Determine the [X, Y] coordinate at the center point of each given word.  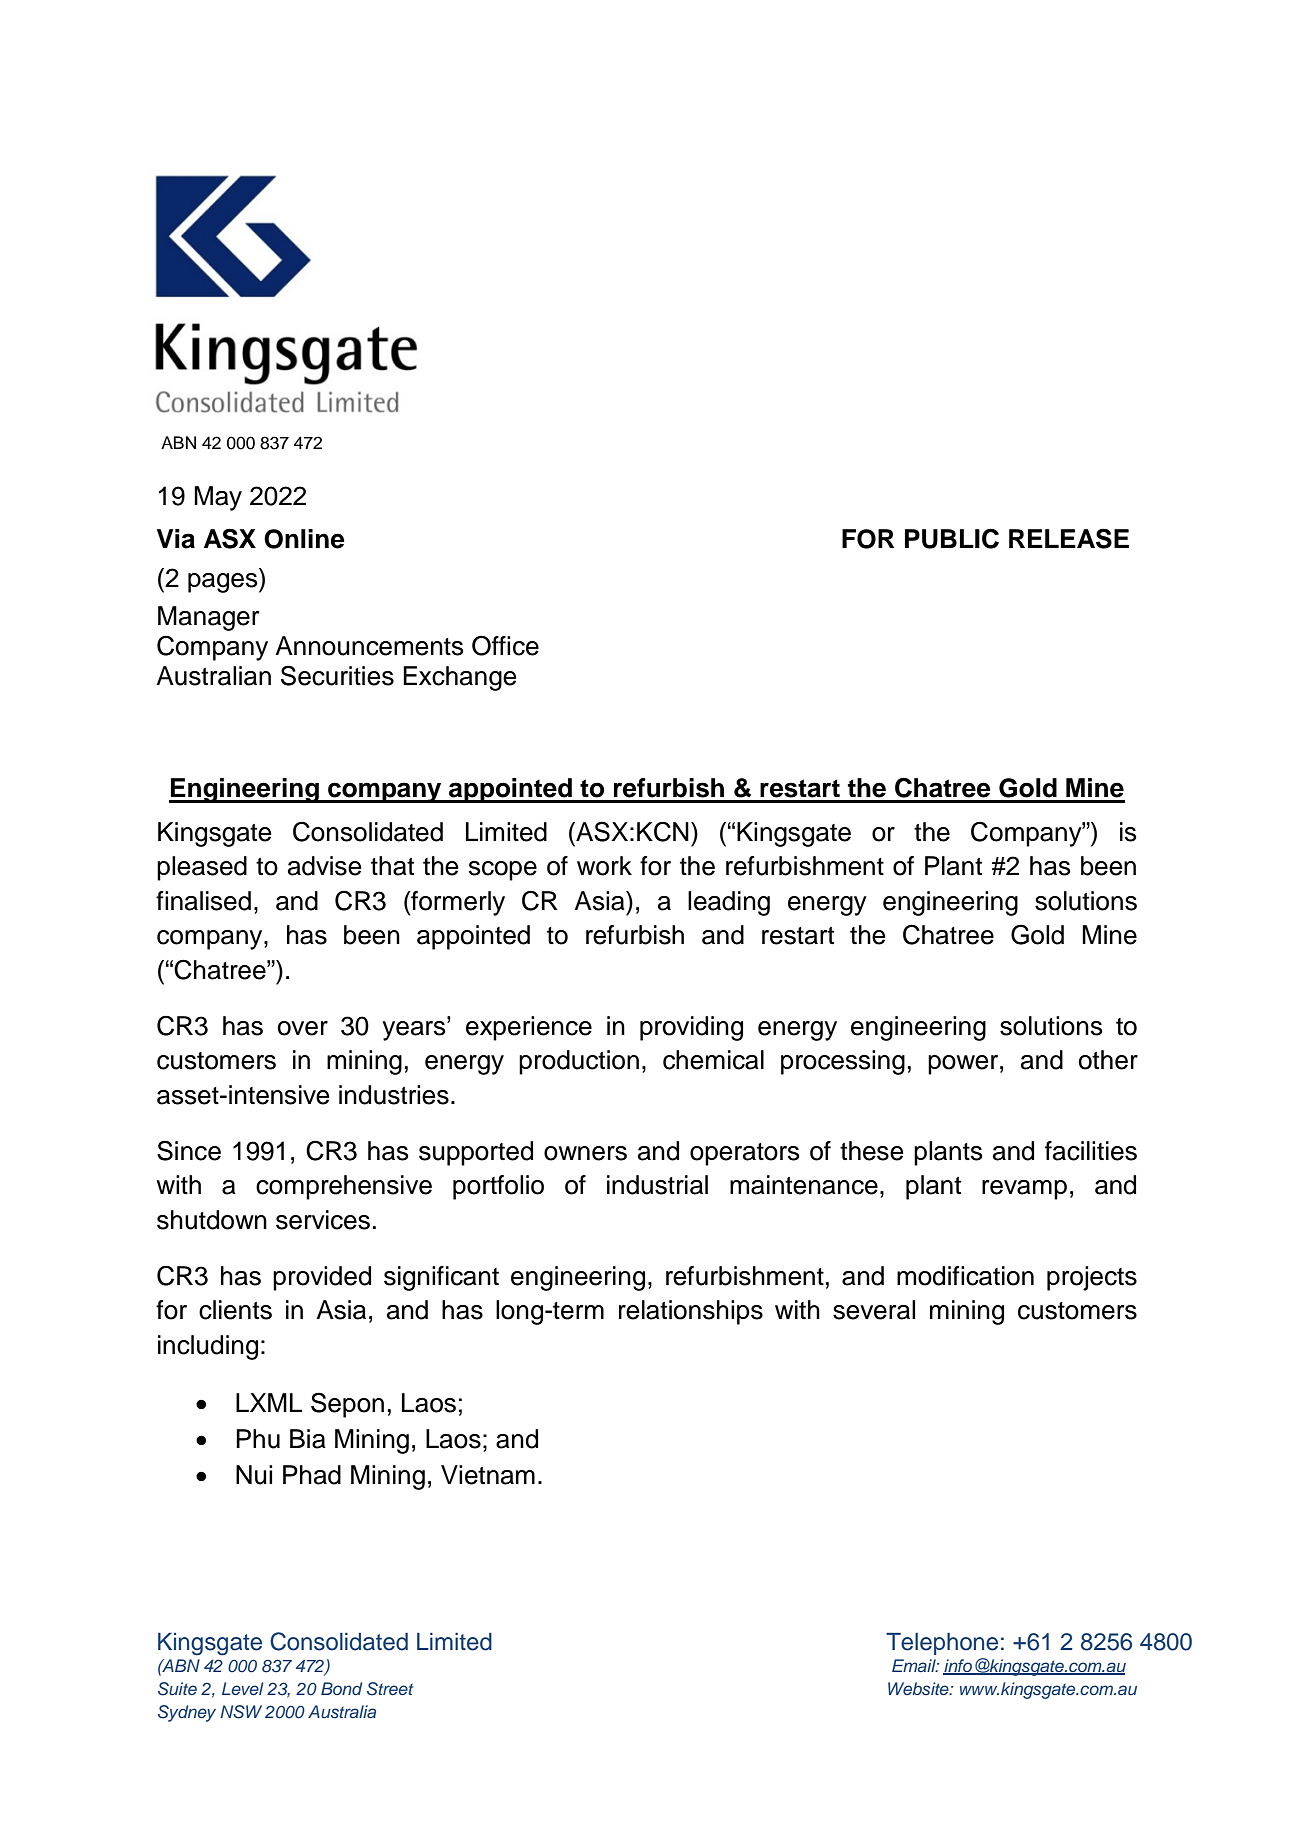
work [604, 866]
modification [965, 1276]
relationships [691, 1312]
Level [242, 1688]
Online [304, 539]
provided [322, 1278]
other [1108, 1060]
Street [390, 1689]
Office [505, 645]
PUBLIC [952, 538]
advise [325, 866]
